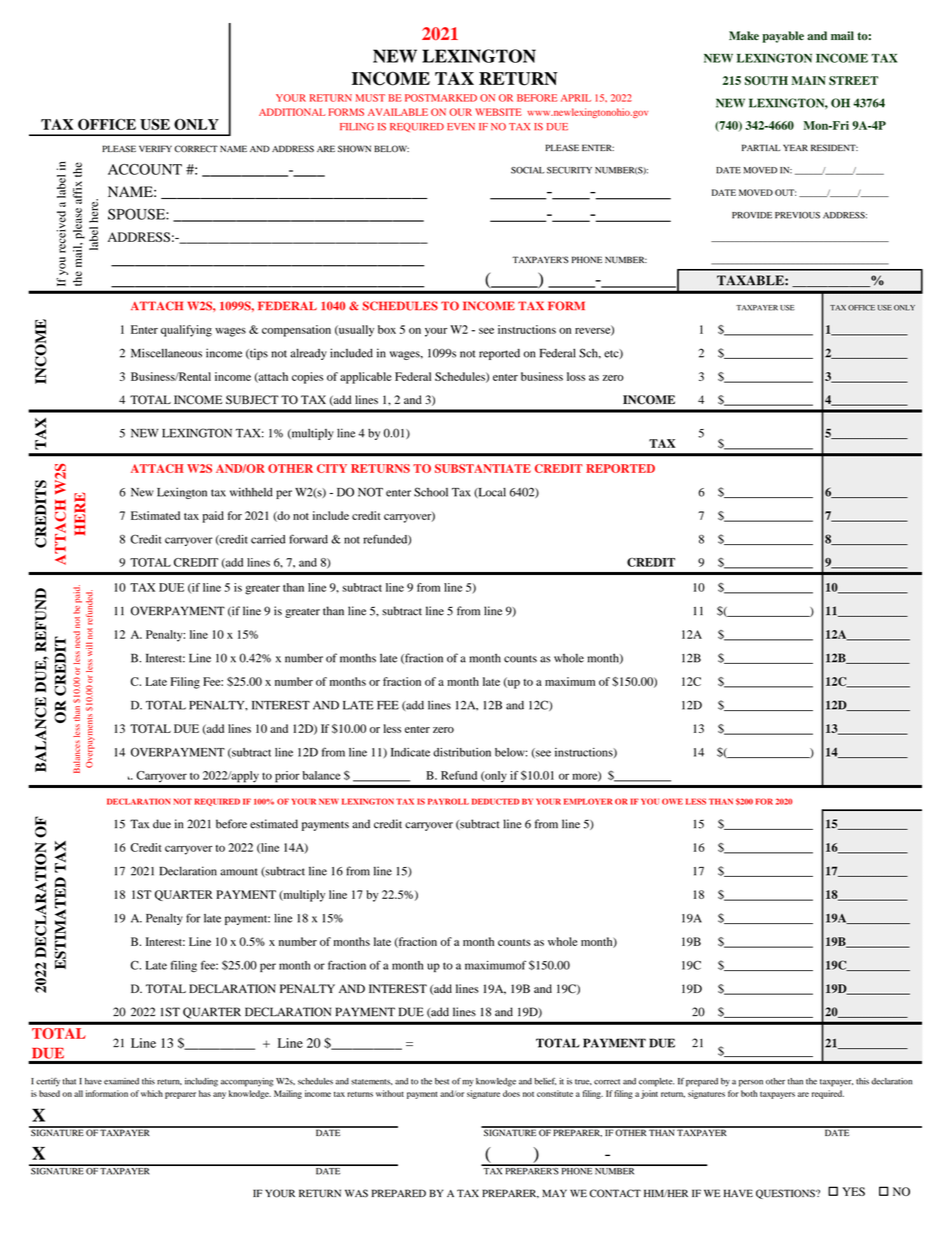 Image resolution: width=952 pixels, height=1233 pixels. What do you see at coordinates (356, 1193) in the screenshot?
I see `WAS` at bounding box center [356, 1193].
